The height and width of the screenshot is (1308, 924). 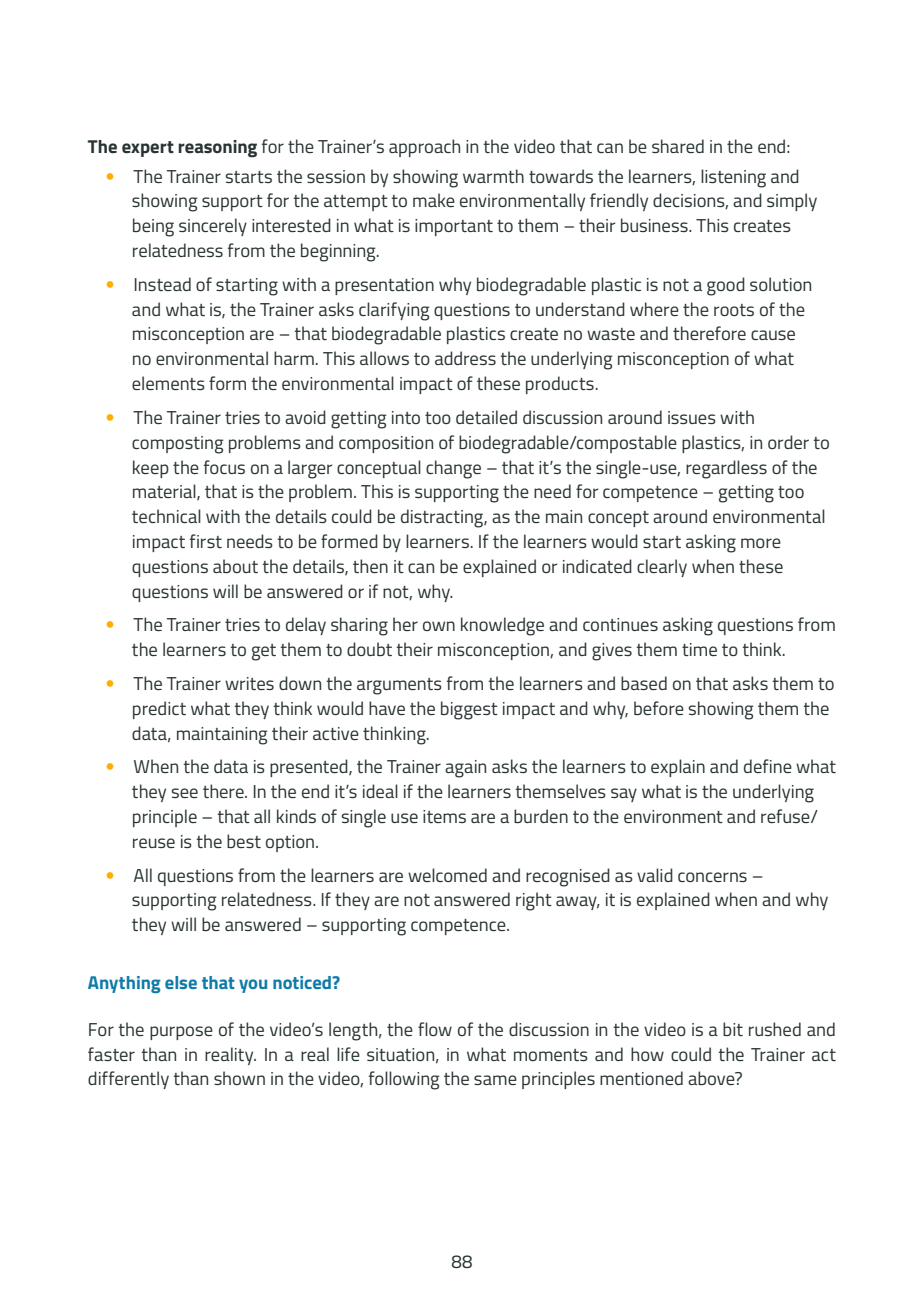 What do you see at coordinates (184, 793) in the screenshot?
I see `see` at bounding box center [184, 793].
